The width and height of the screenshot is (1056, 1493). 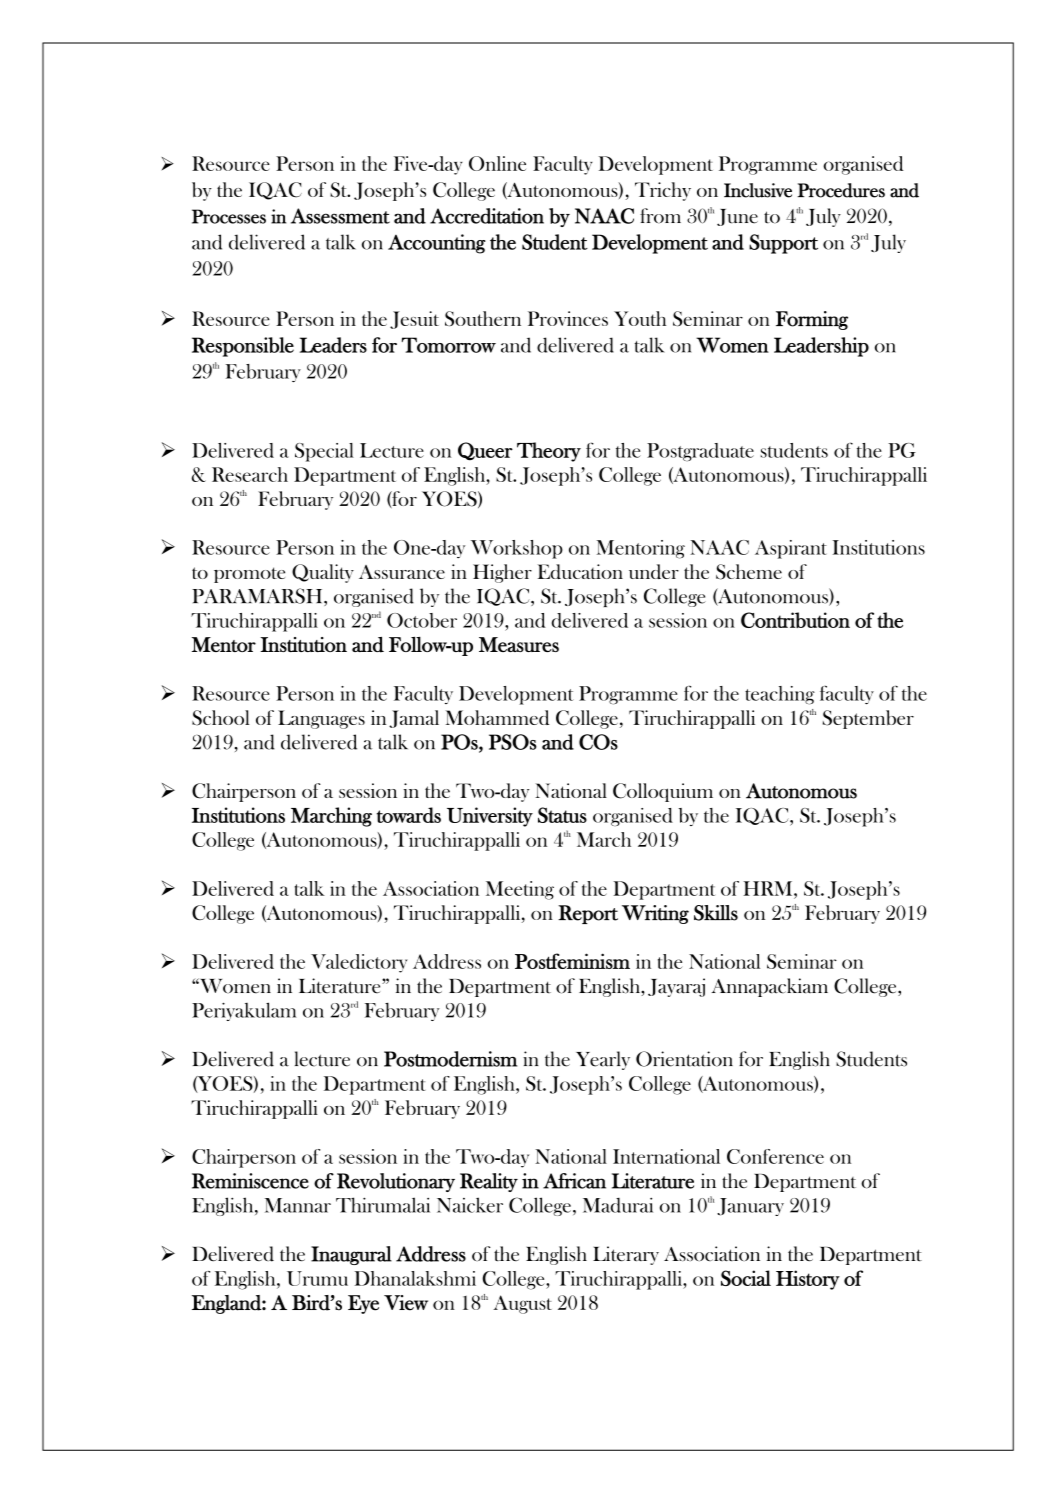 I want to click on Skills, so click(x=716, y=913).
